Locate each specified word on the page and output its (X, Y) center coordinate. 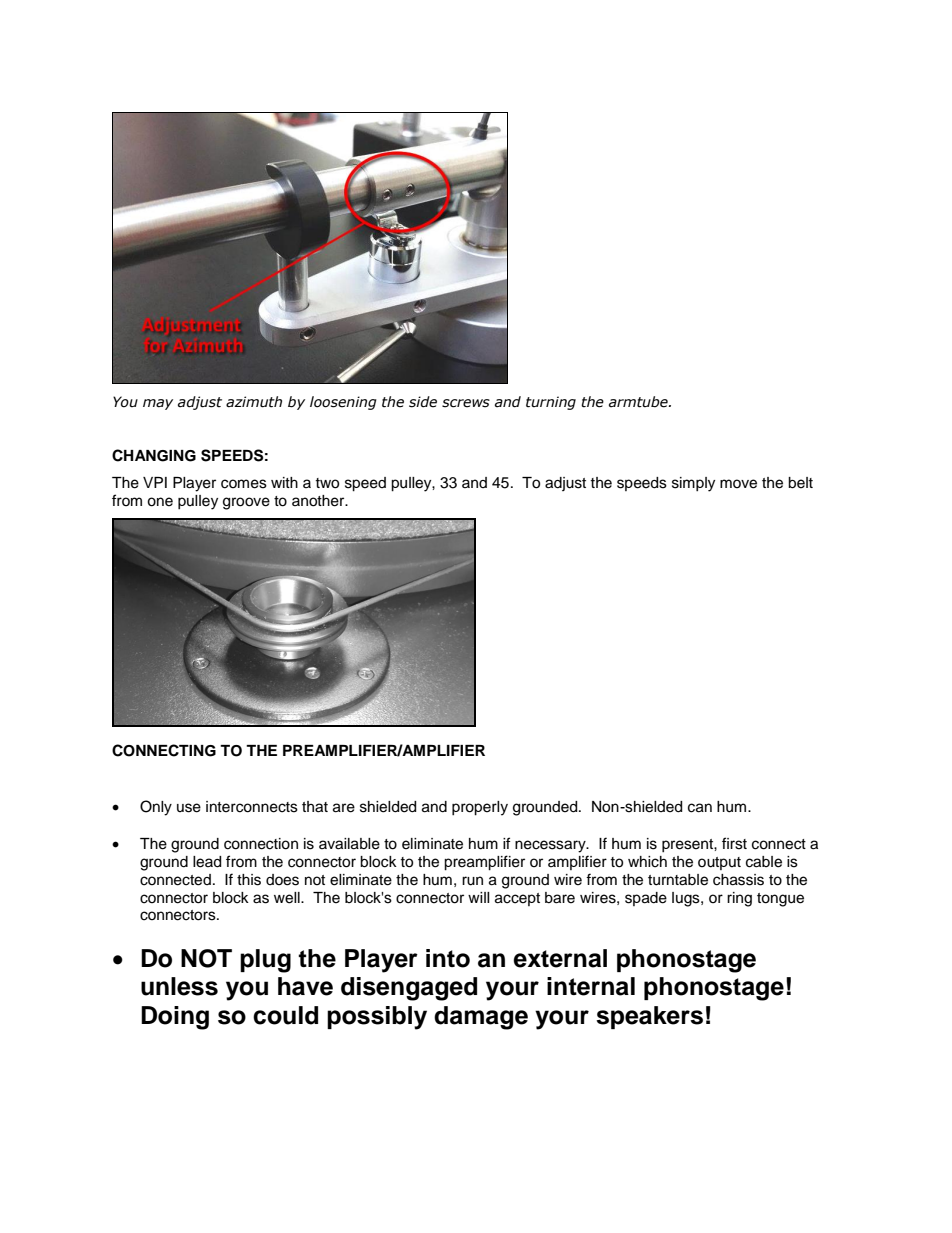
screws (466, 403)
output (719, 863)
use (189, 808)
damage (481, 1018)
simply (693, 484)
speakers (649, 1017)
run (472, 881)
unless (179, 986)
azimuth (254, 402)
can (700, 808)
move (738, 484)
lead (207, 862)
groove (246, 503)
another (319, 501)
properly (480, 808)
